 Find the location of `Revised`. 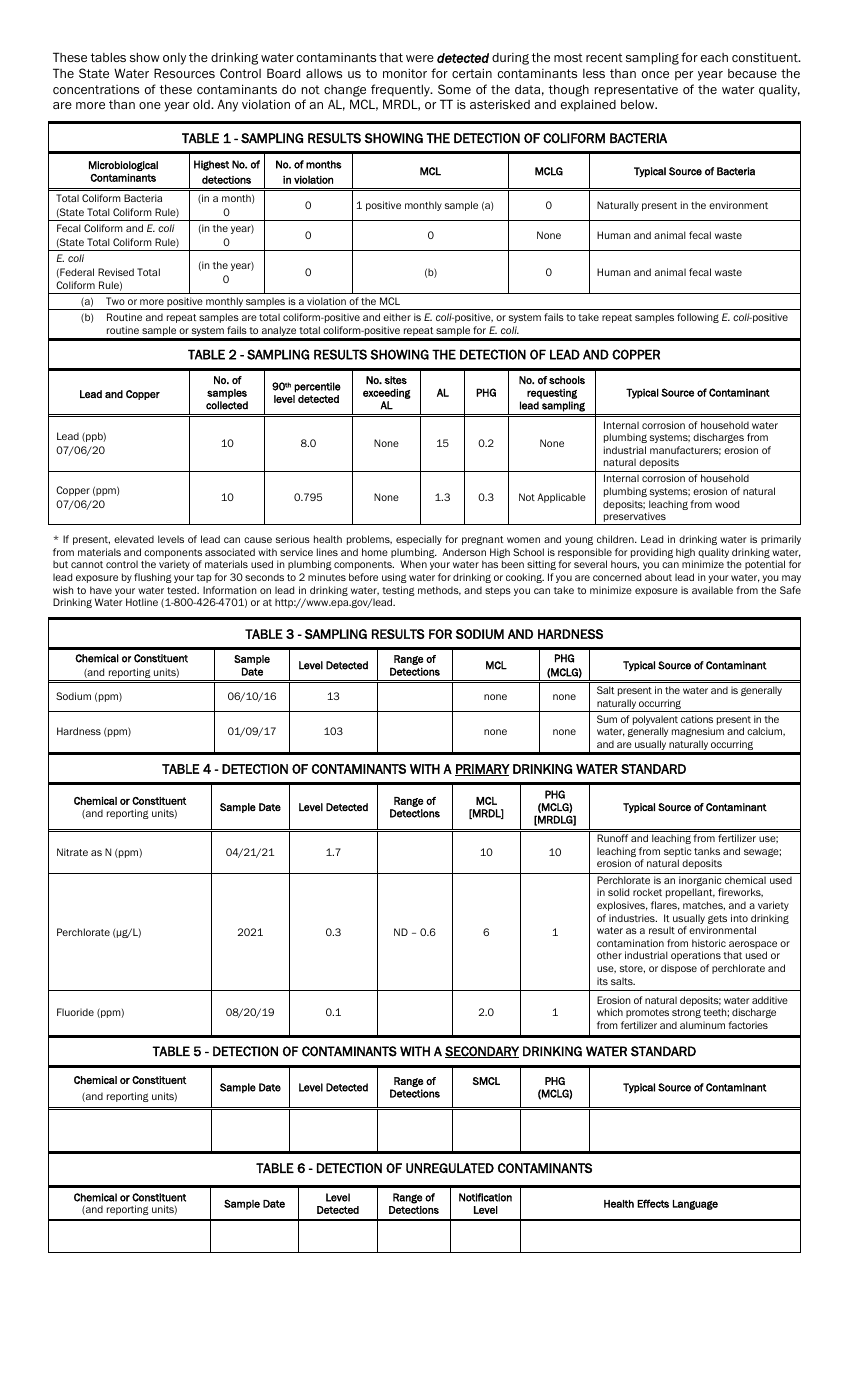

Revised is located at coordinates (116, 272).
